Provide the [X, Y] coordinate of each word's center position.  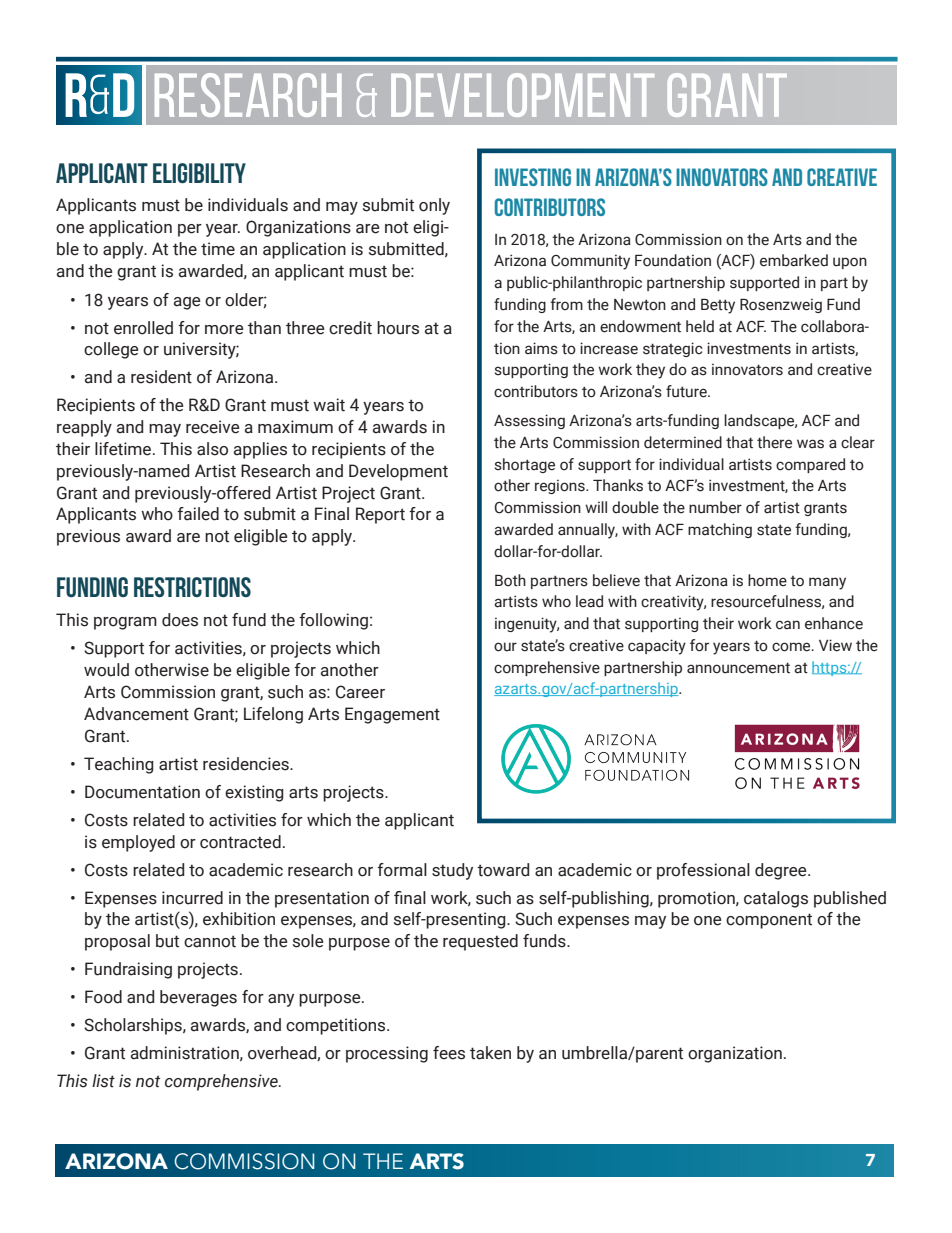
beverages [198, 998]
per [190, 230]
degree [782, 871]
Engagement [392, 715]
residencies [247, 764]
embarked [794, 260]
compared [810, 465]
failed [198, 514]
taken [490, 1053]
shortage [525, 465]
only [434, 206]
